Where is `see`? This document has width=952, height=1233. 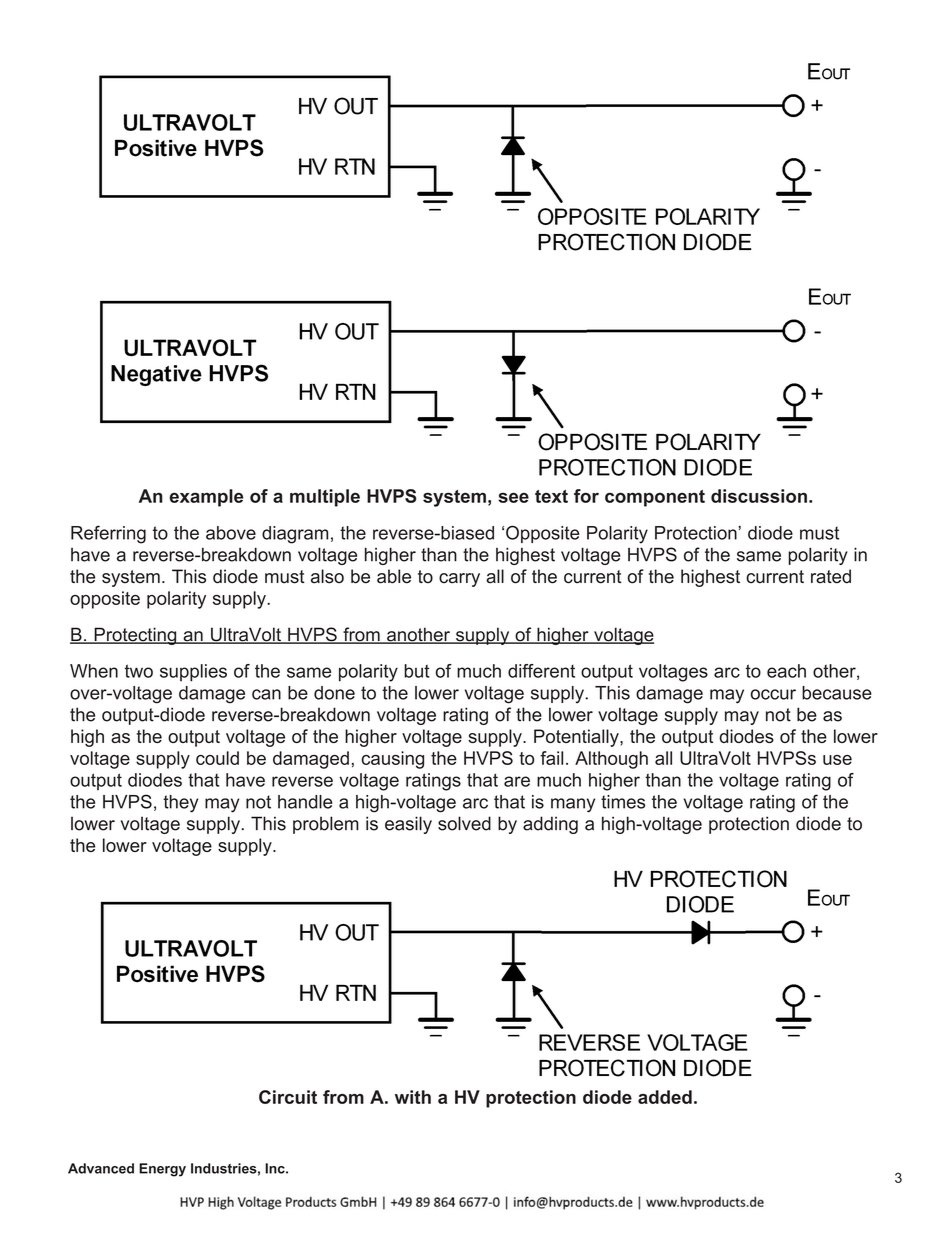
see is located at coordinates (513, 497).
